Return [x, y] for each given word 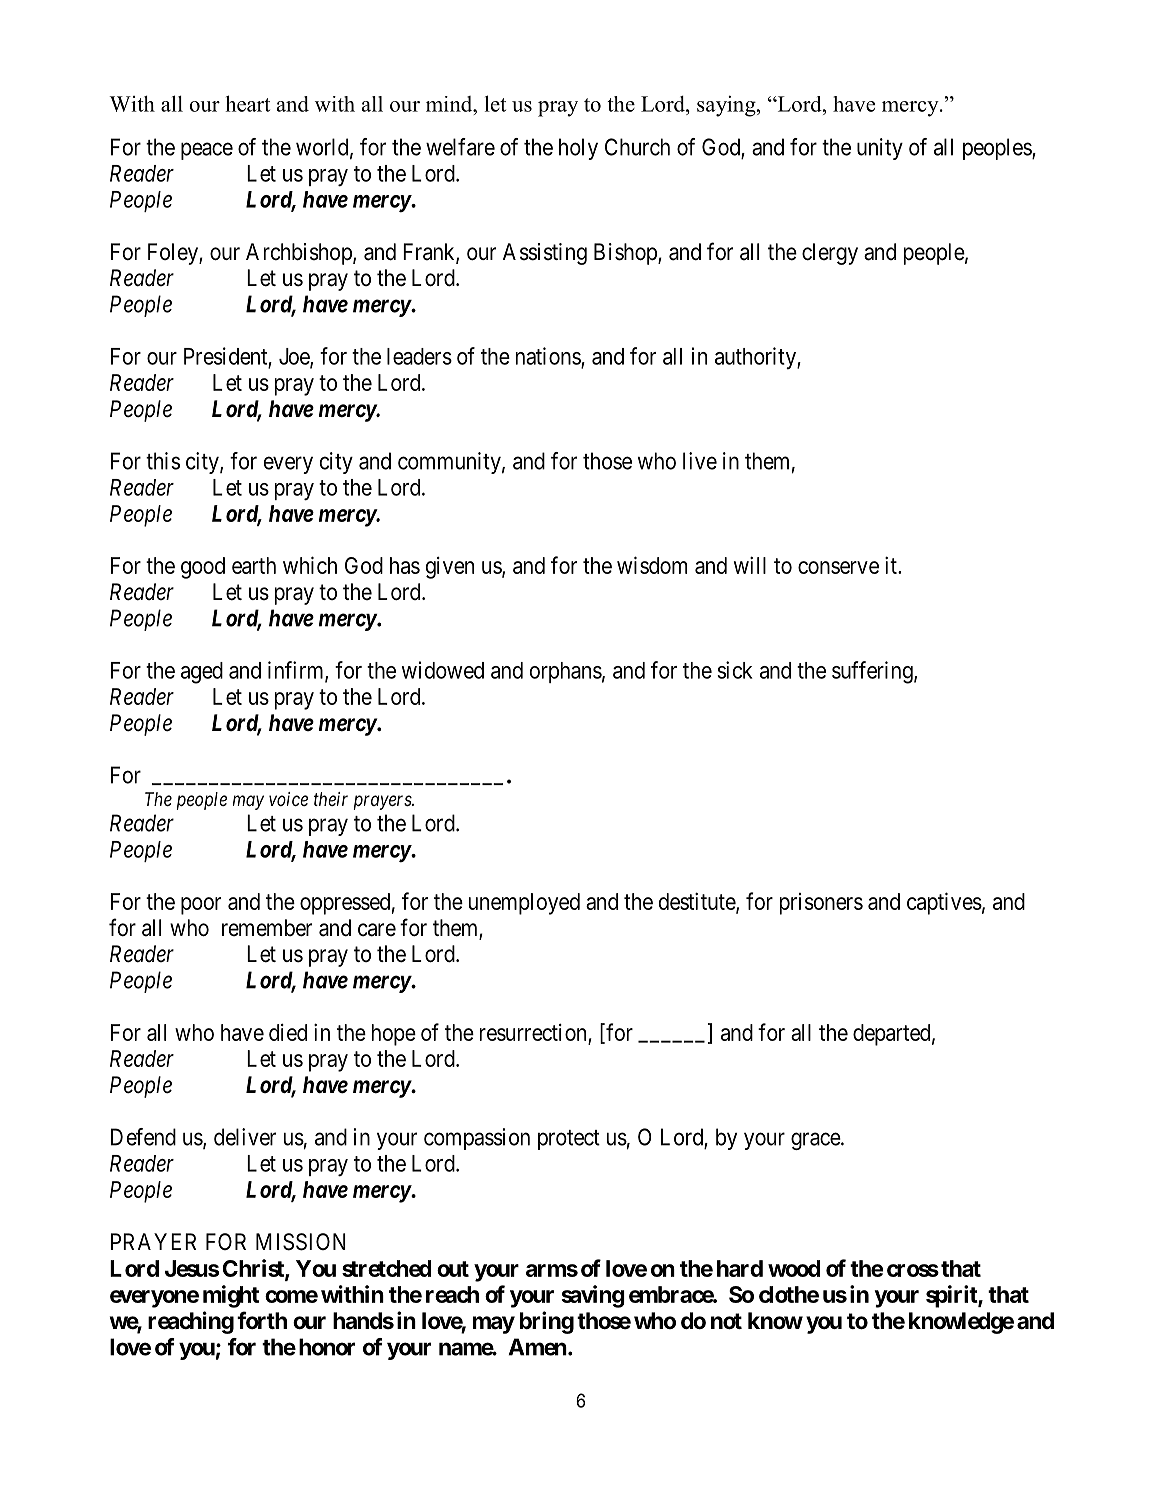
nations [549, 357]
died [288, 1032]
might [231, 1296]
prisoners [821, 904]
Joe [295, 357]
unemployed [524, 904]
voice [288, 799]
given [450, 567]
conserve [838, 567]
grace [816, 1141]
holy [578, 149]
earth [254, 565]
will [750, 565]
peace [207, 151]
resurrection [533, 1032]
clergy [830, 254]
